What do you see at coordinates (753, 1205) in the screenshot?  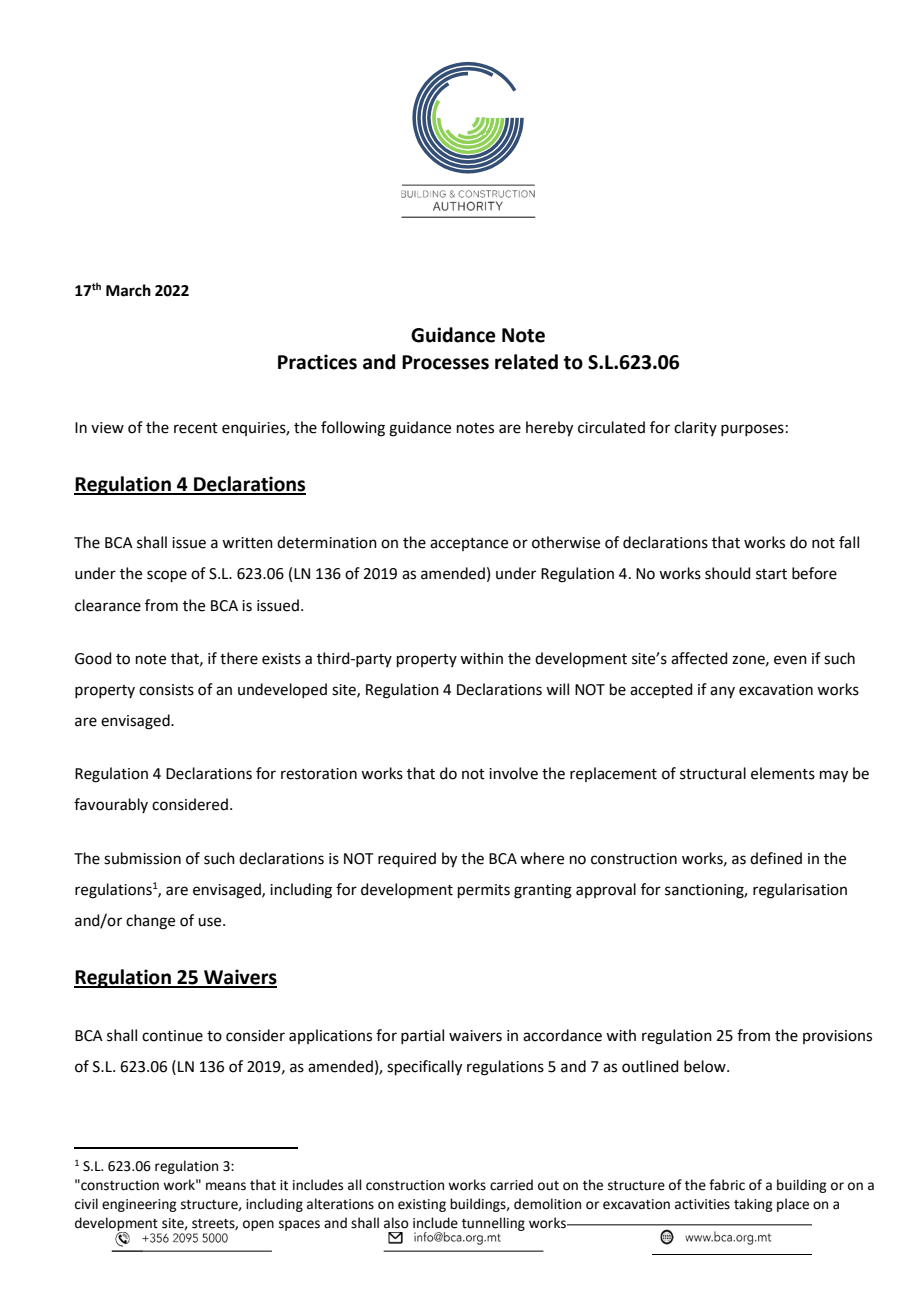 I see `taking` at bounding box center [753, 1205].
